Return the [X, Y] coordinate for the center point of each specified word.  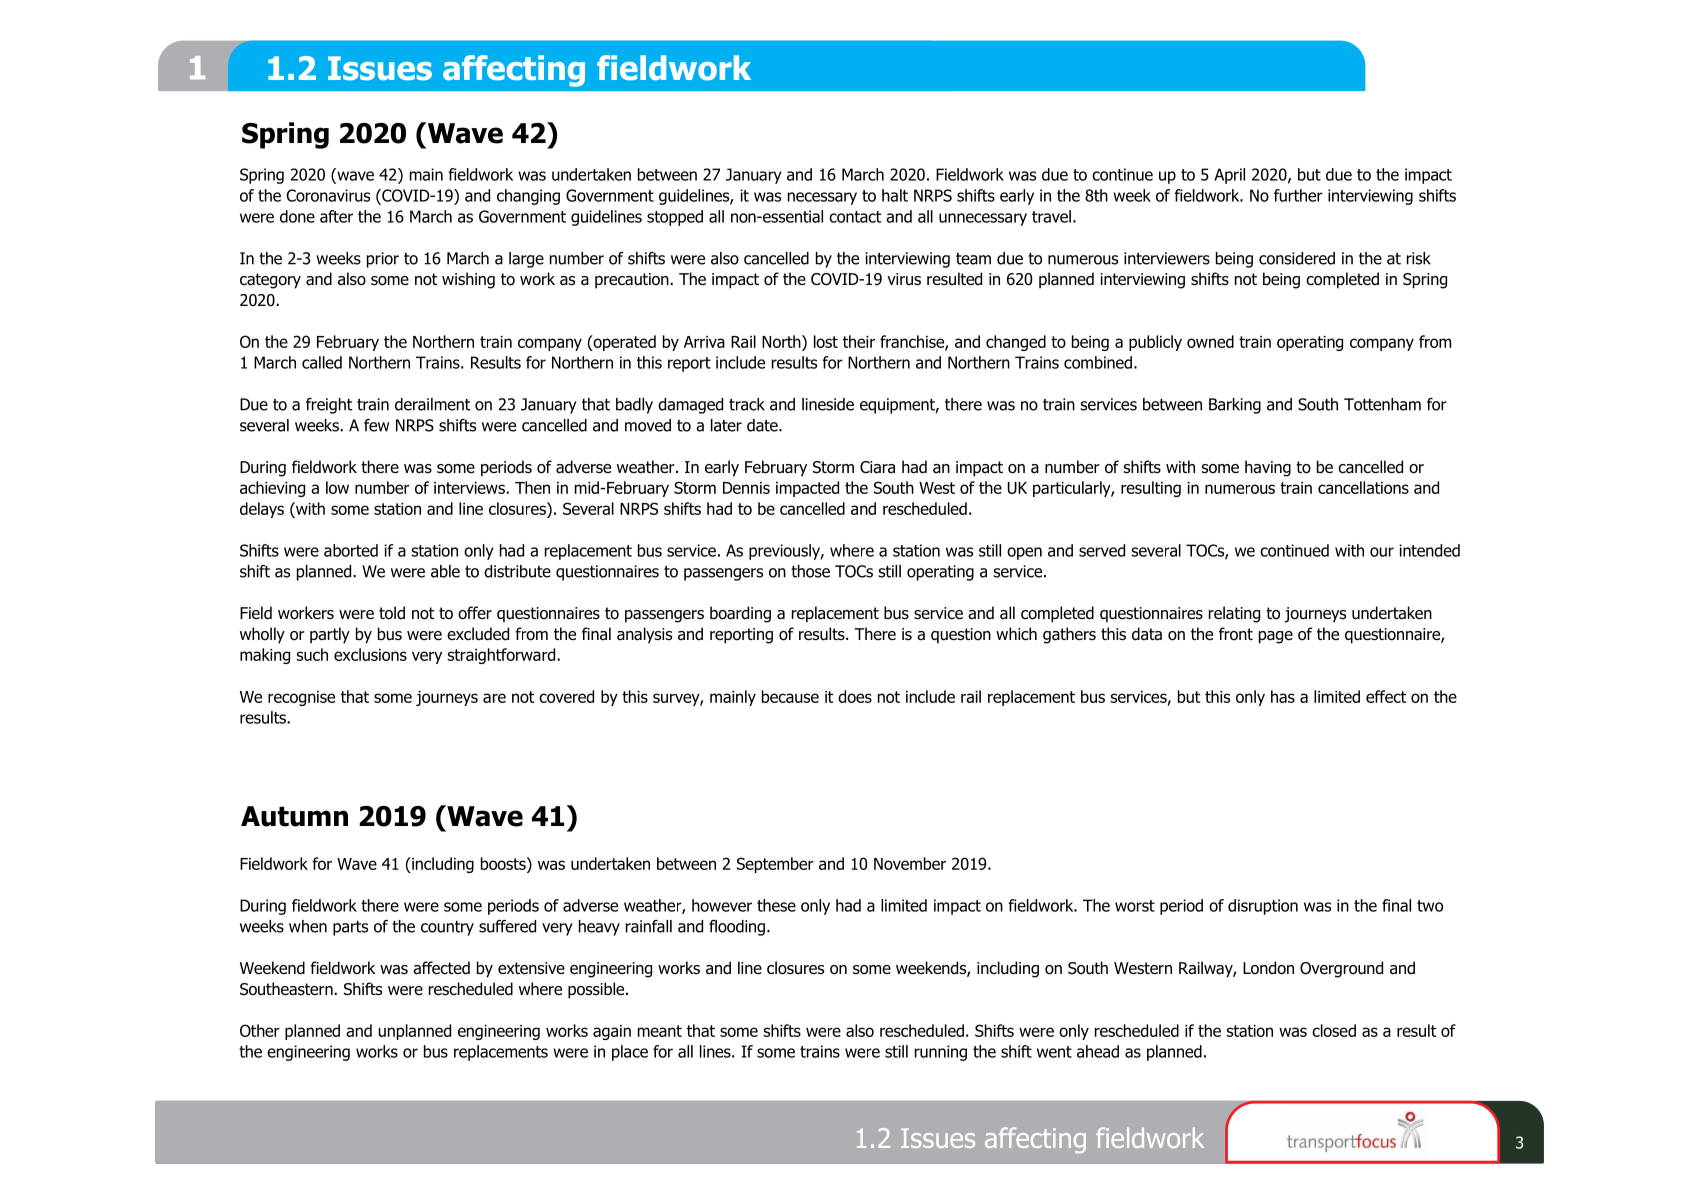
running [941, 1053]
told [392, 613]
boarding [740, 614]
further [1298, 195]
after [336, 216]
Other [260, 1030]
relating [1234, 614]
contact [855, 217]
